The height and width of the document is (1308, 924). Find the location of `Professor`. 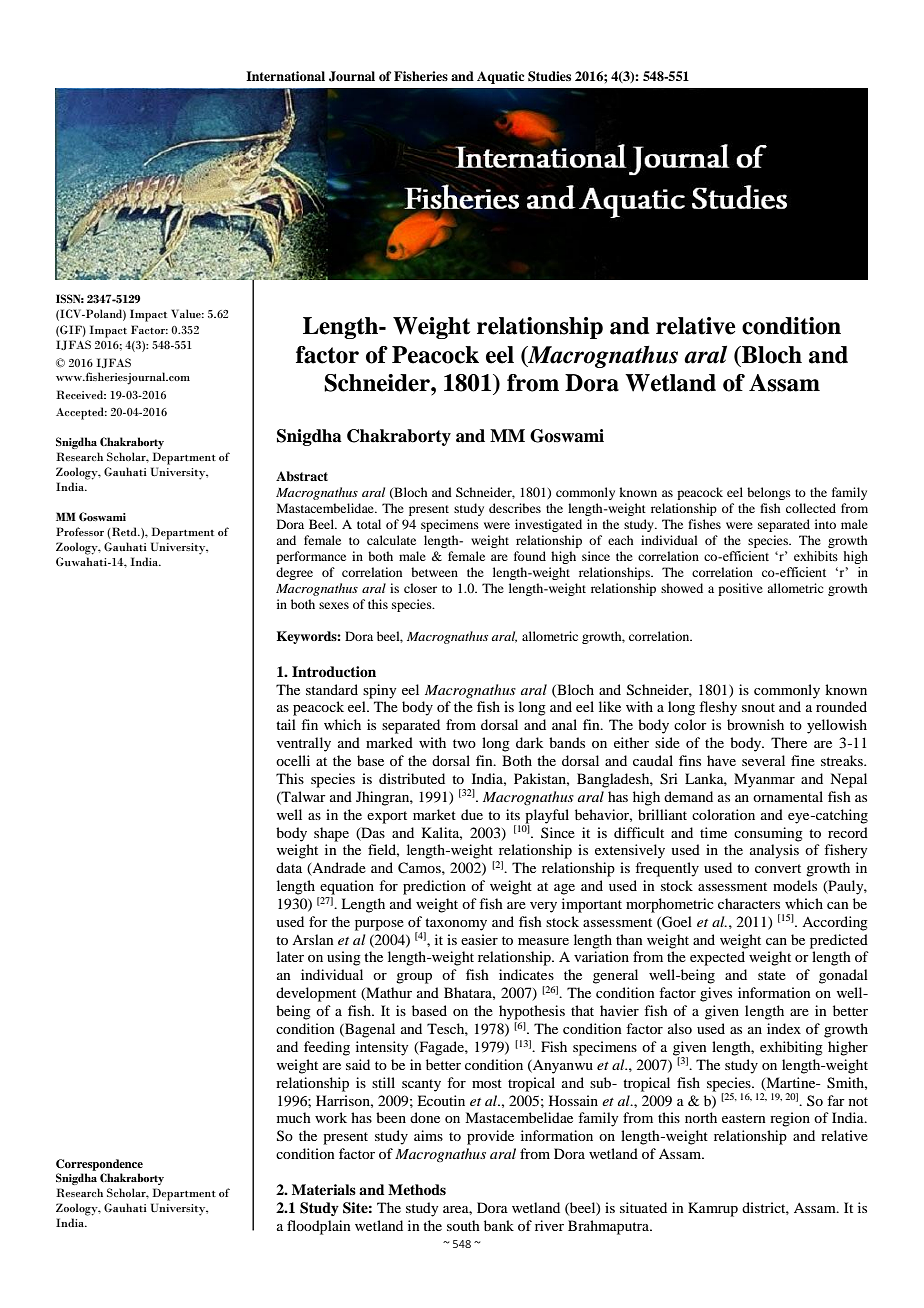

Professor is located at coordinates (80, 531).
